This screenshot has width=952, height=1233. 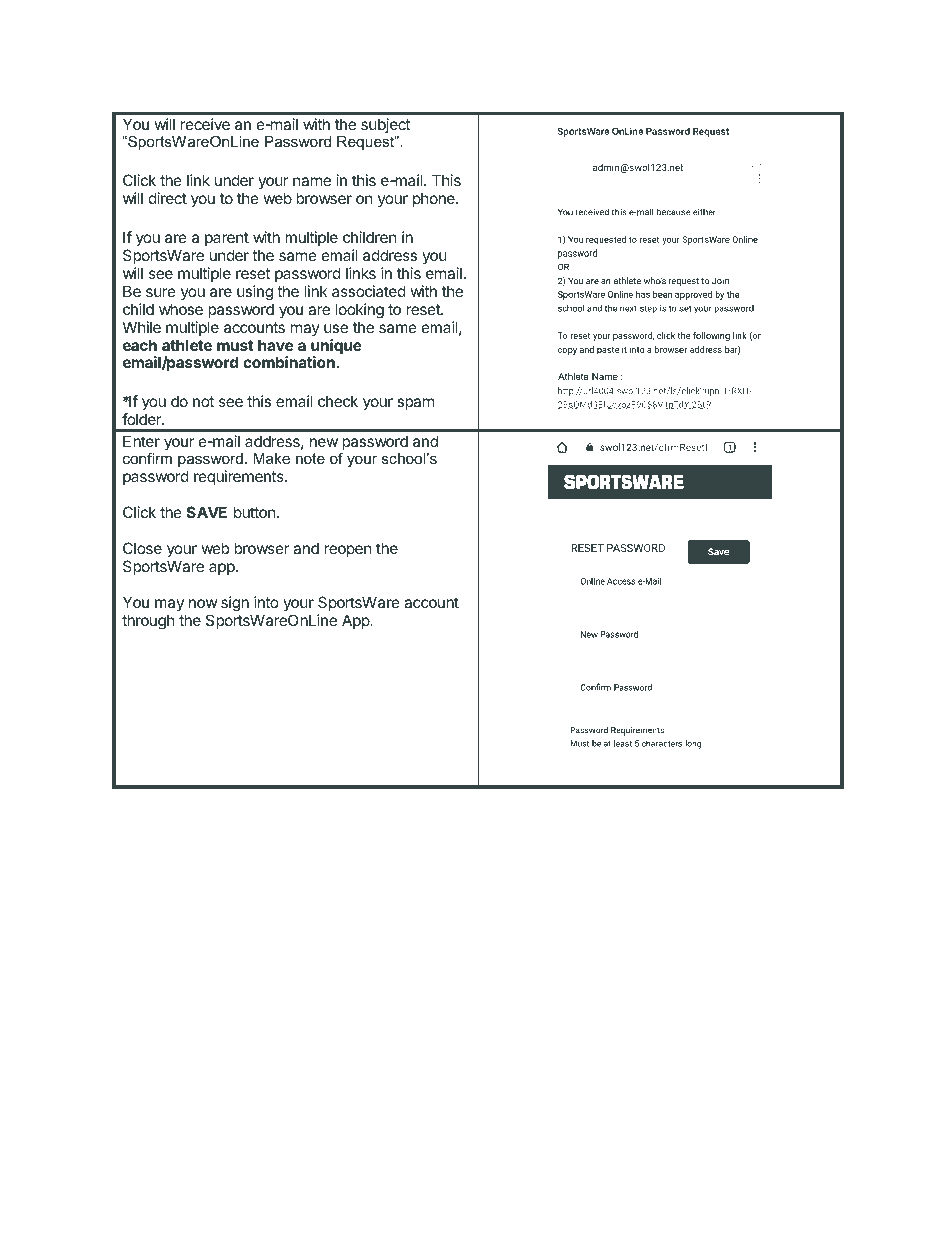 What do you see at coordinates (289, 362) in the screenshot?
I see `combination` at bounding box center [289, 362].
